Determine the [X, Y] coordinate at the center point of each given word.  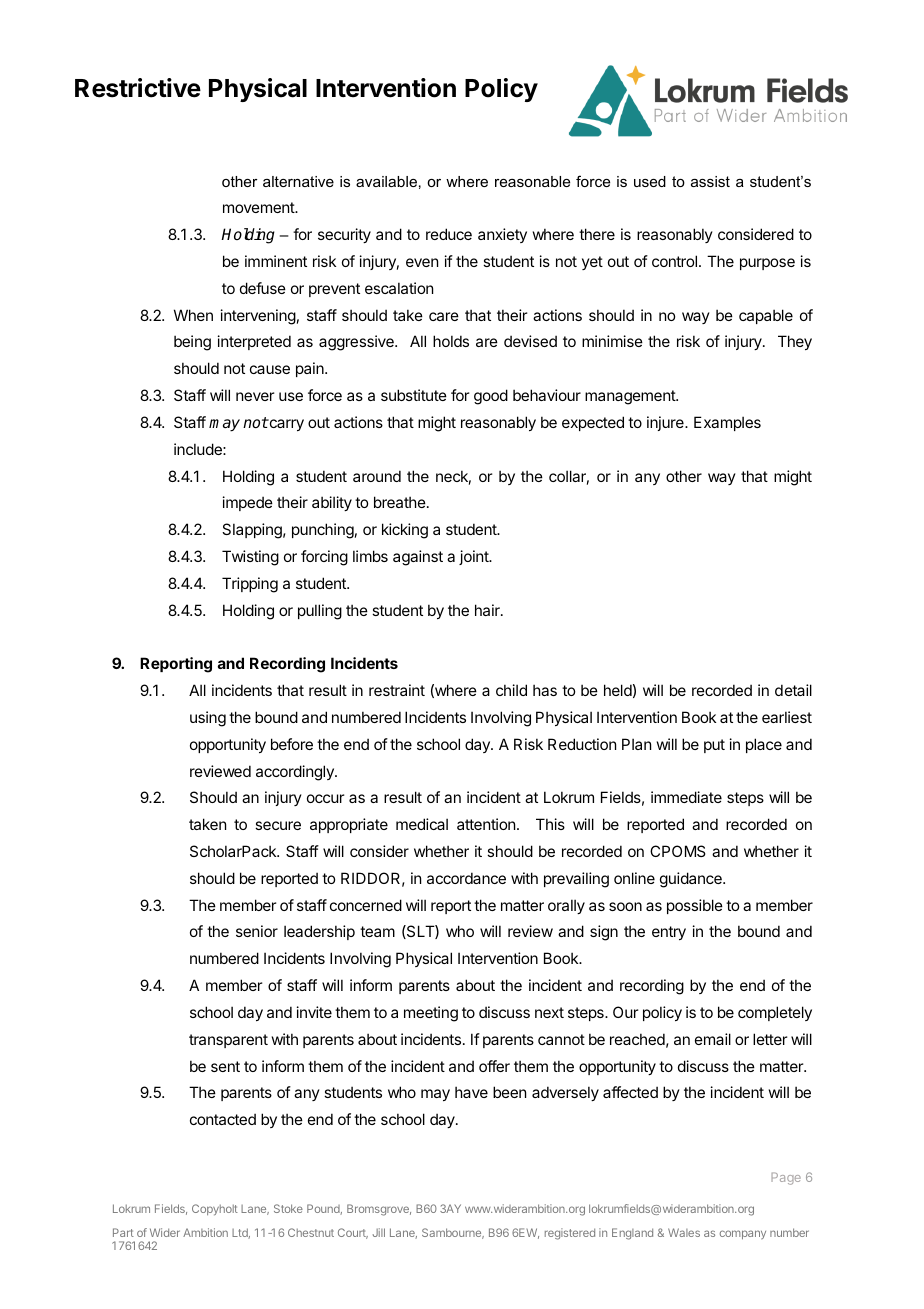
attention [486, 824]
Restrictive [138, 88]
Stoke [288, 1208]
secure [278, 825]
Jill [379, 1232]
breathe [401, 502]
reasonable [532, 181]
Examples [727, 423]
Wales [684, 1232]
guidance [692, 880]
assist [710, 181]
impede [248, 503]
